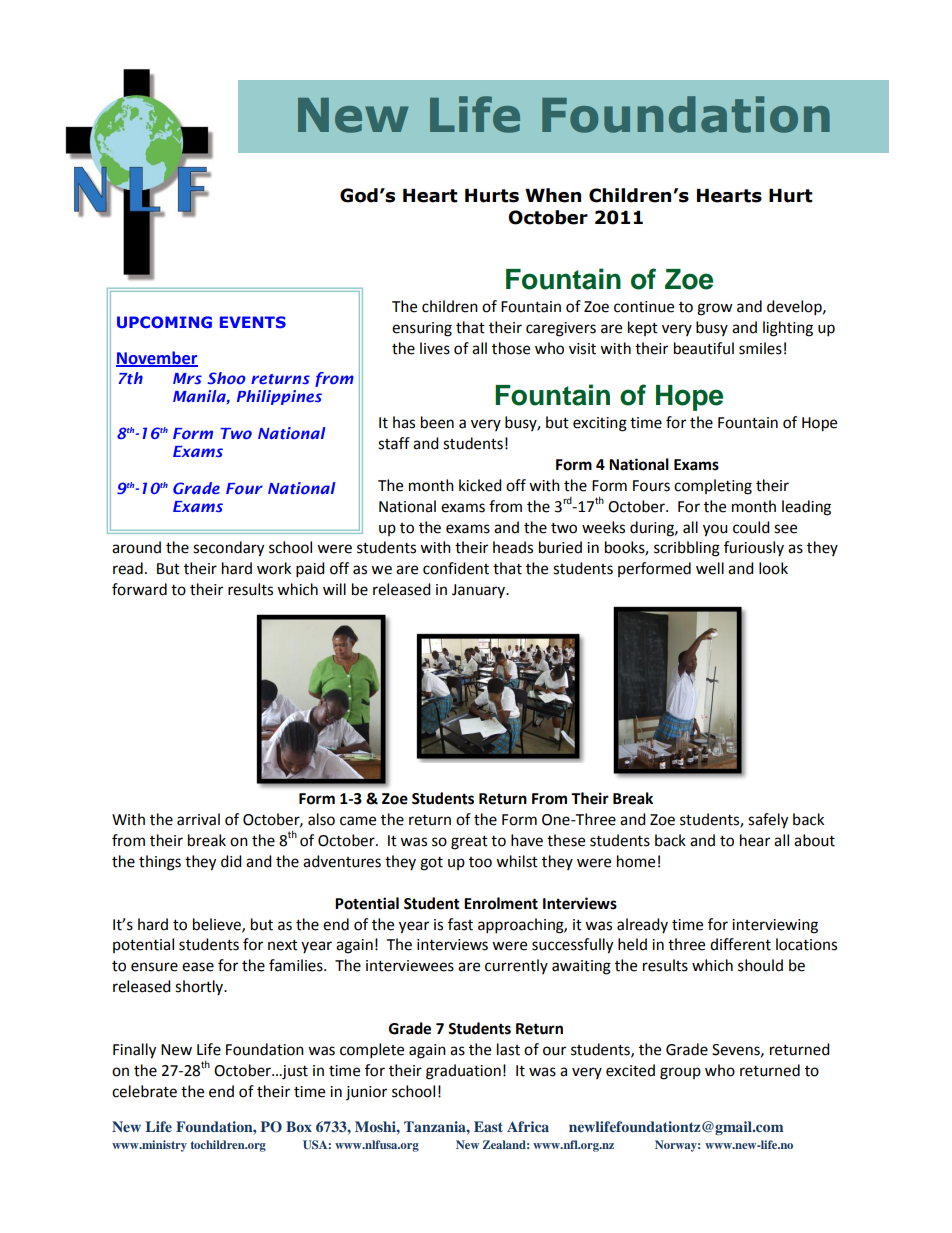 This screenshot has height=1233, width=952. What do you see at coordinates (553, 195) in the screenshot?
I see `When` at bounding box center [553, 195].
